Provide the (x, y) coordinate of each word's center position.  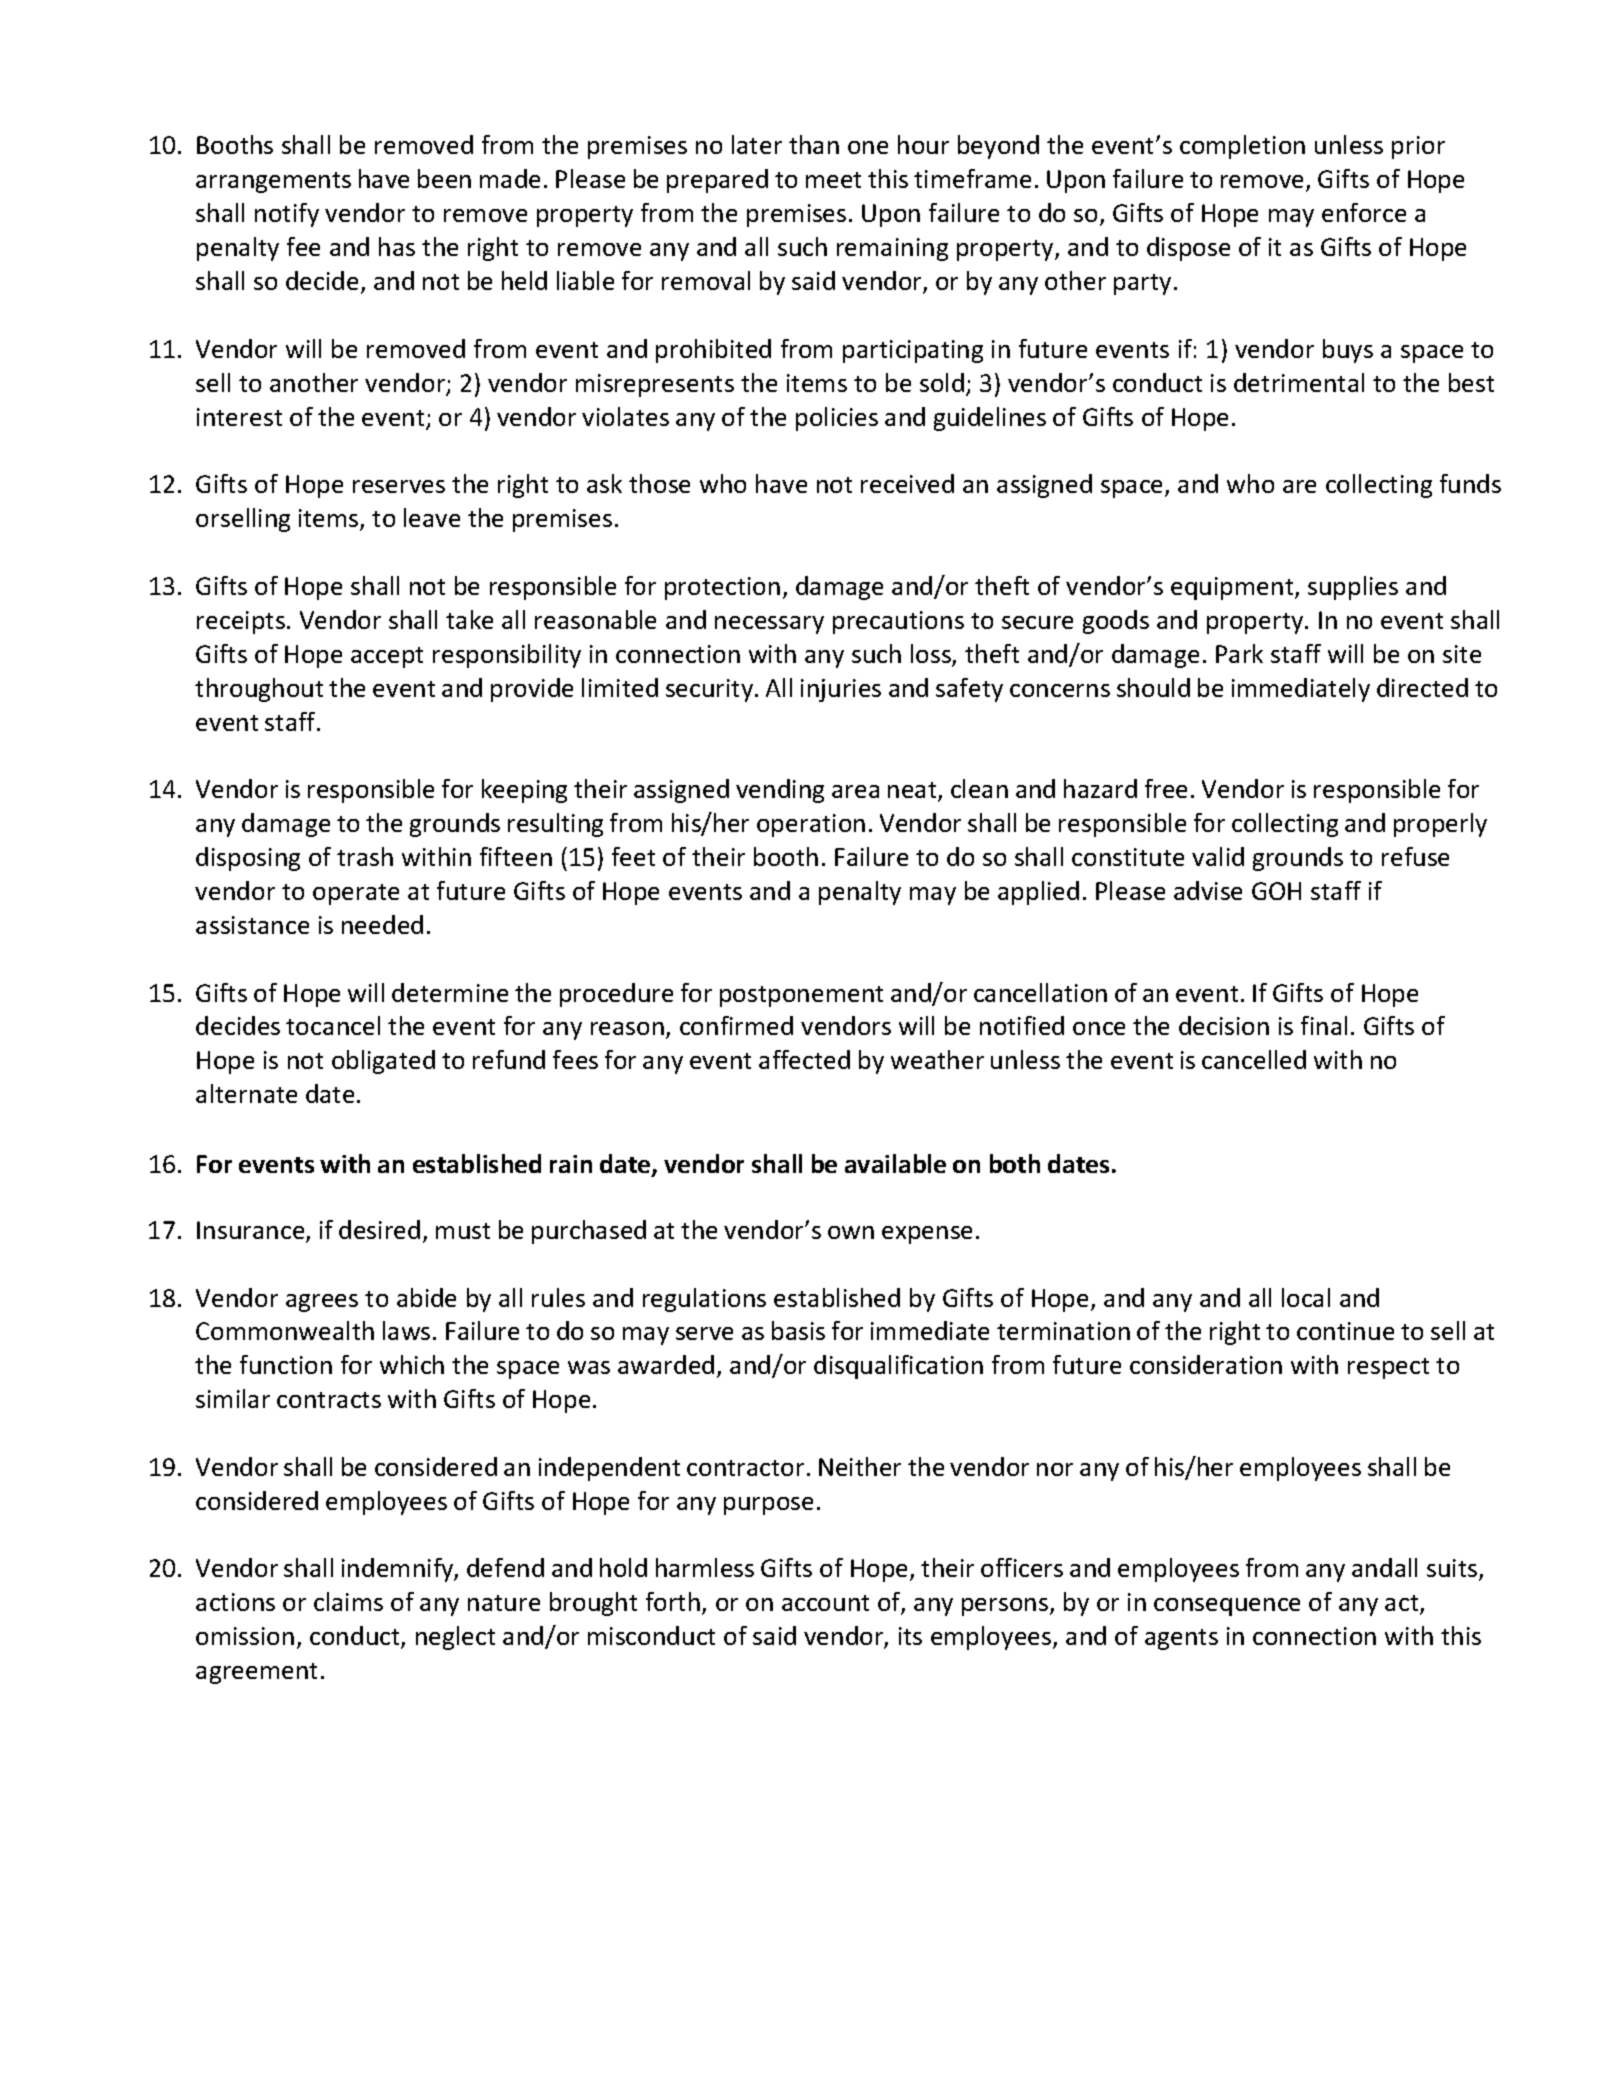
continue (1345, 1331)
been (444, 178)
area (855, 791)
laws (406, 1330)
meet (833, 180)
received (907, 483)
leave (432, 517)
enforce (1364, 212)
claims (348, 1601)
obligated (383, 1062)
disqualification (898, 1367)
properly (1440, 825)
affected (804, 1059)
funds (1470, 483)
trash (365, 856)
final (1324, 1025)
